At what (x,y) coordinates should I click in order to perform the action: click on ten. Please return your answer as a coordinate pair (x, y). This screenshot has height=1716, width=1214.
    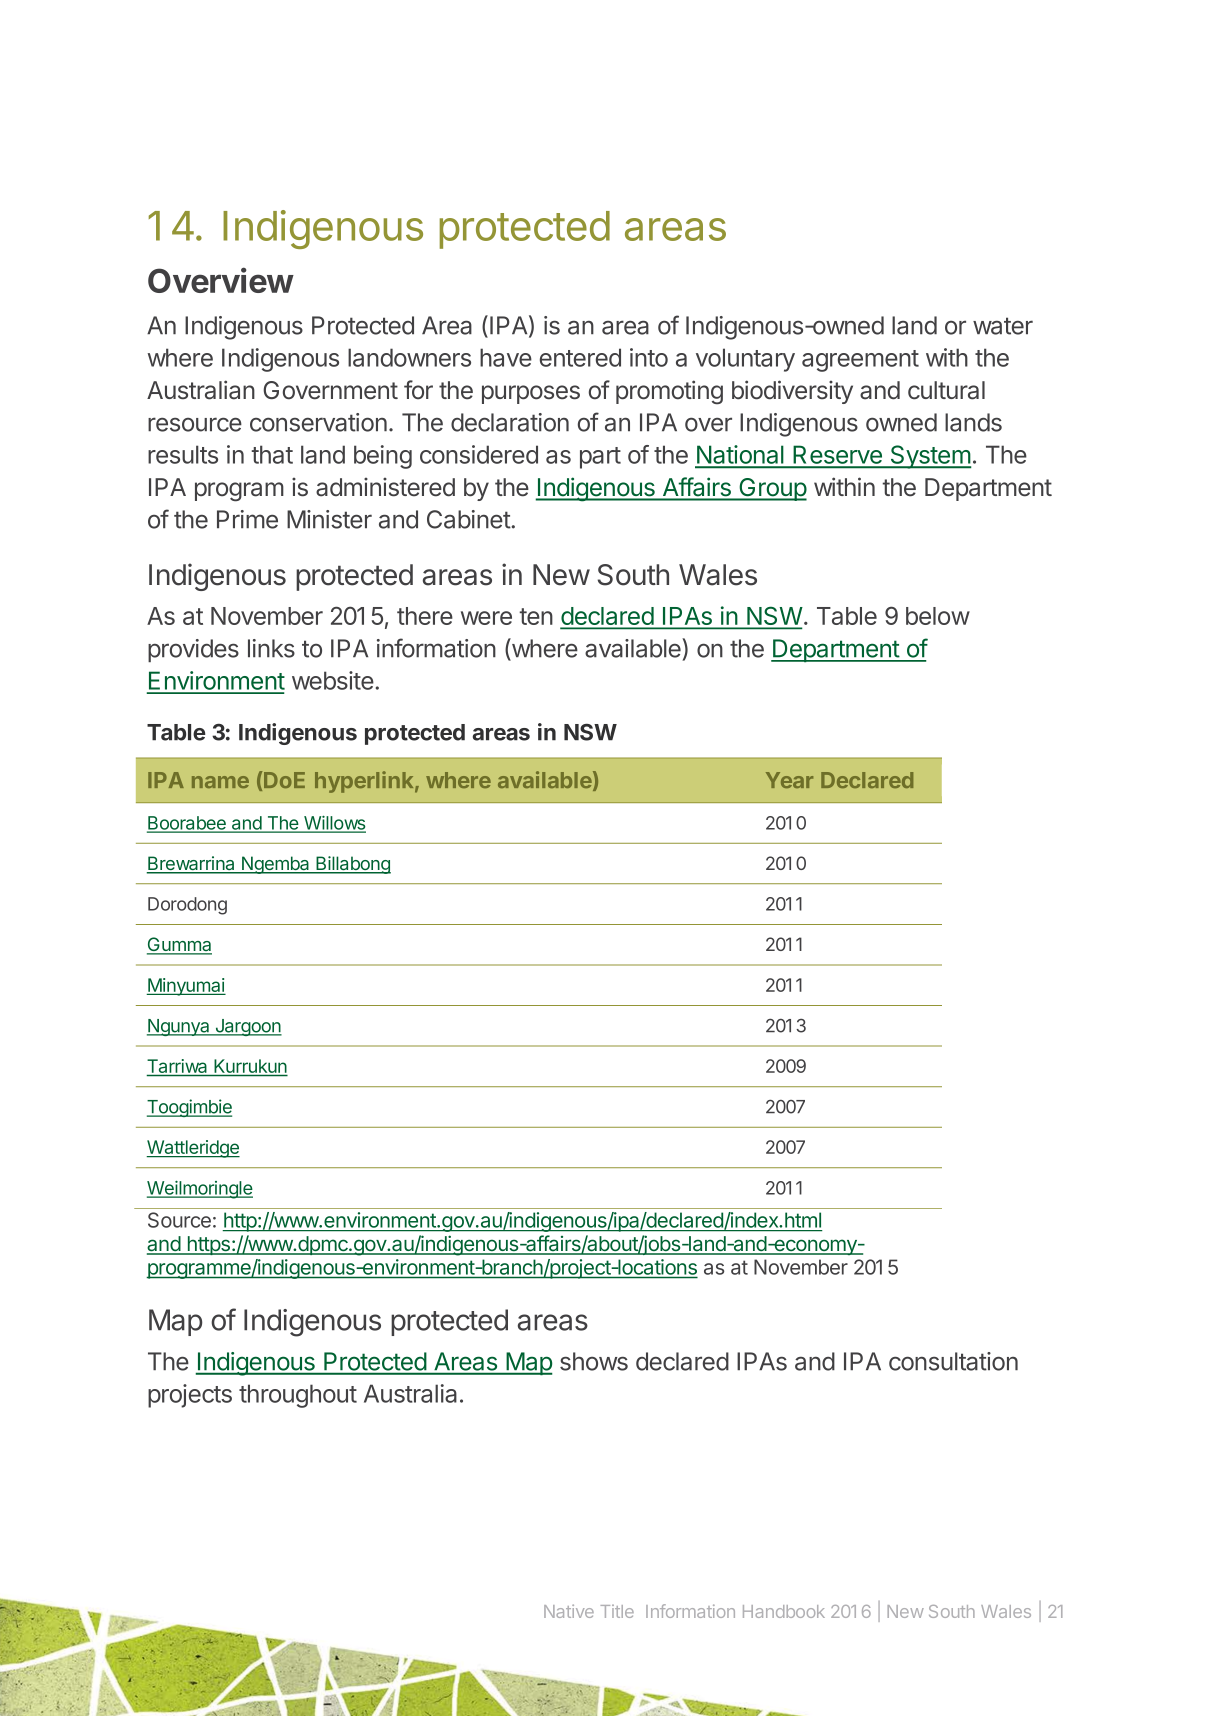
    Looking at the image, I should click on (536, 616).
